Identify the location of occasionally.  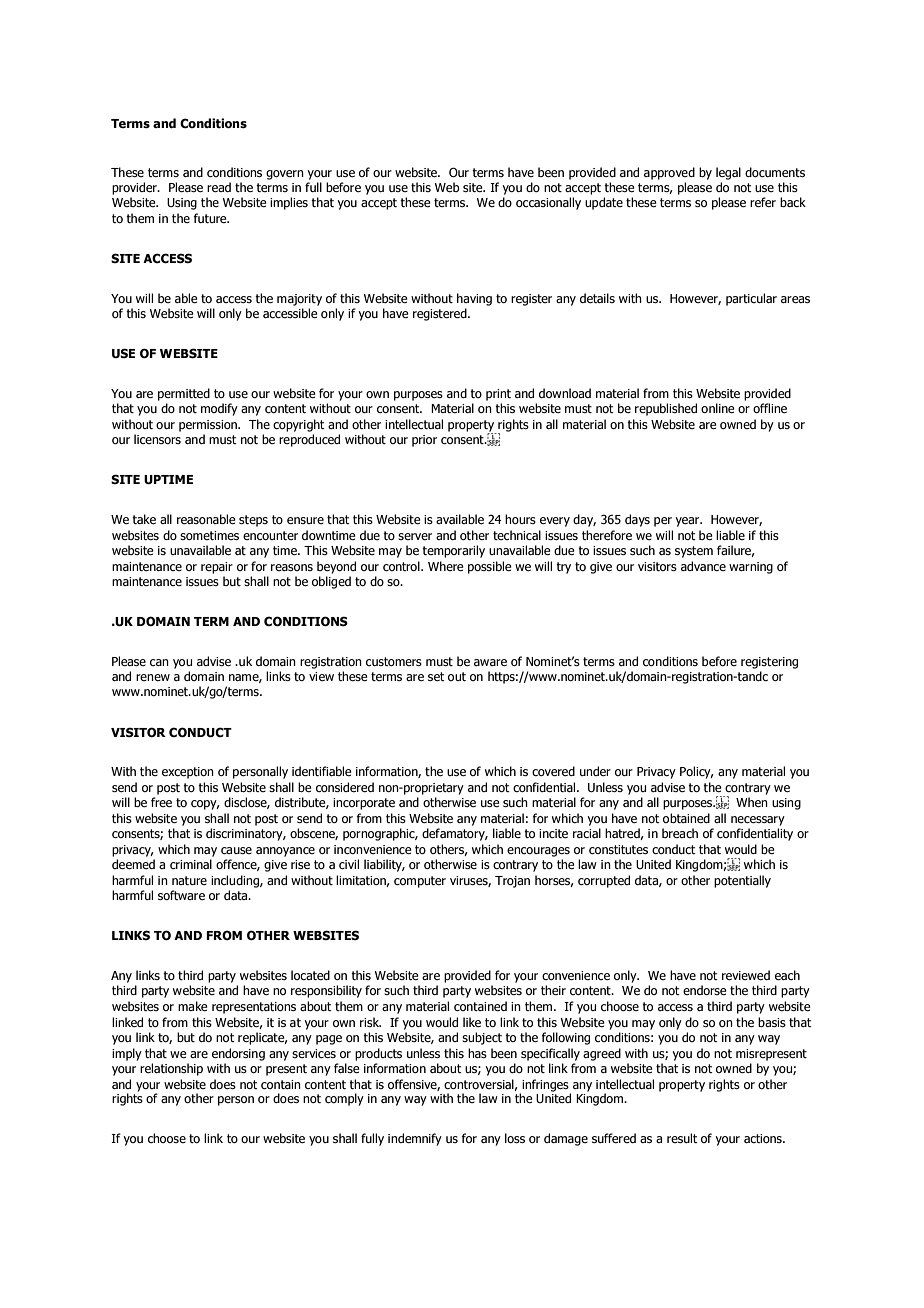
(548, 203).
